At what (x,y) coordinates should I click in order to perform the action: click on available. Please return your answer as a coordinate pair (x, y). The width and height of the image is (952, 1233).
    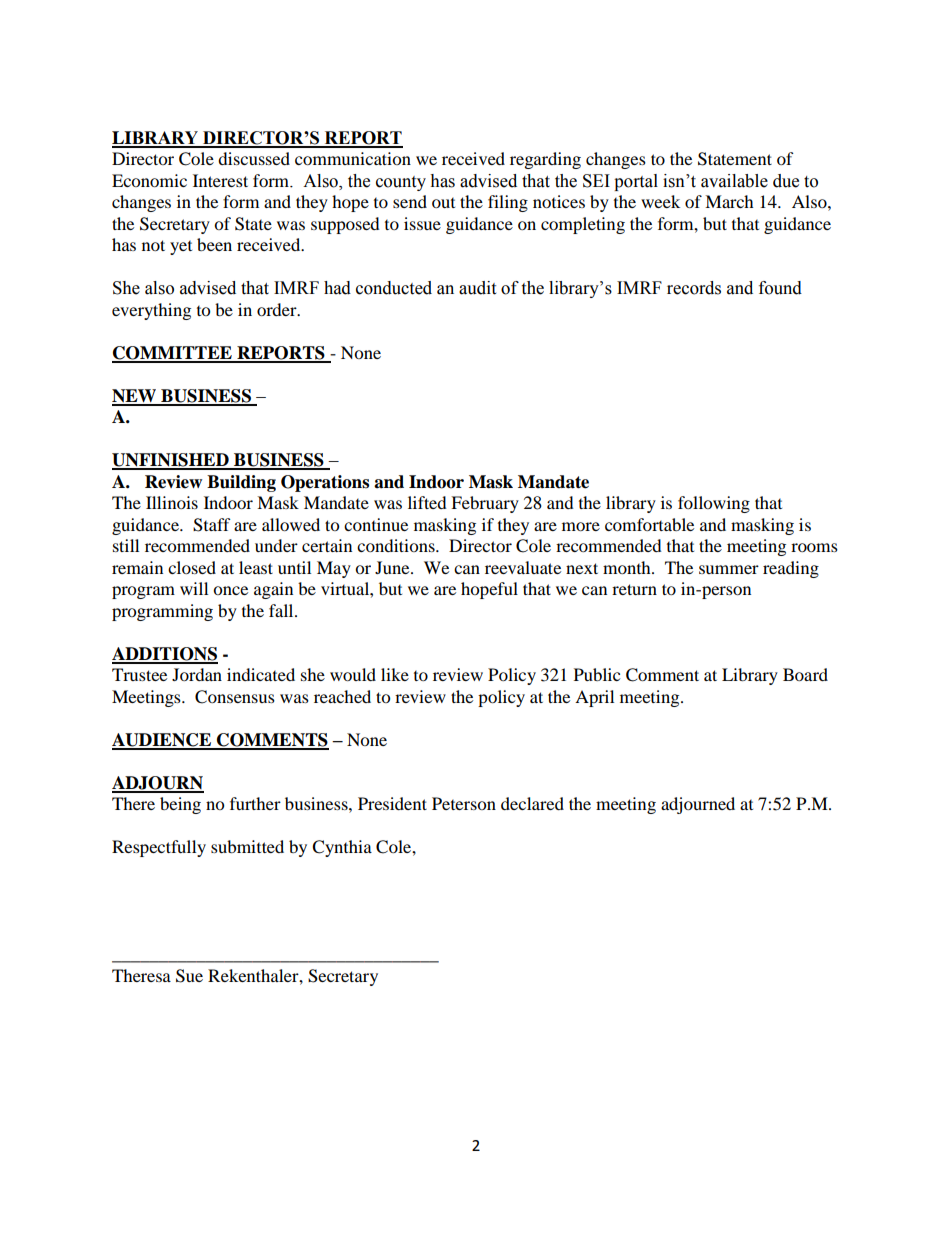
    Looking at the image, I should click on (734, 181).
